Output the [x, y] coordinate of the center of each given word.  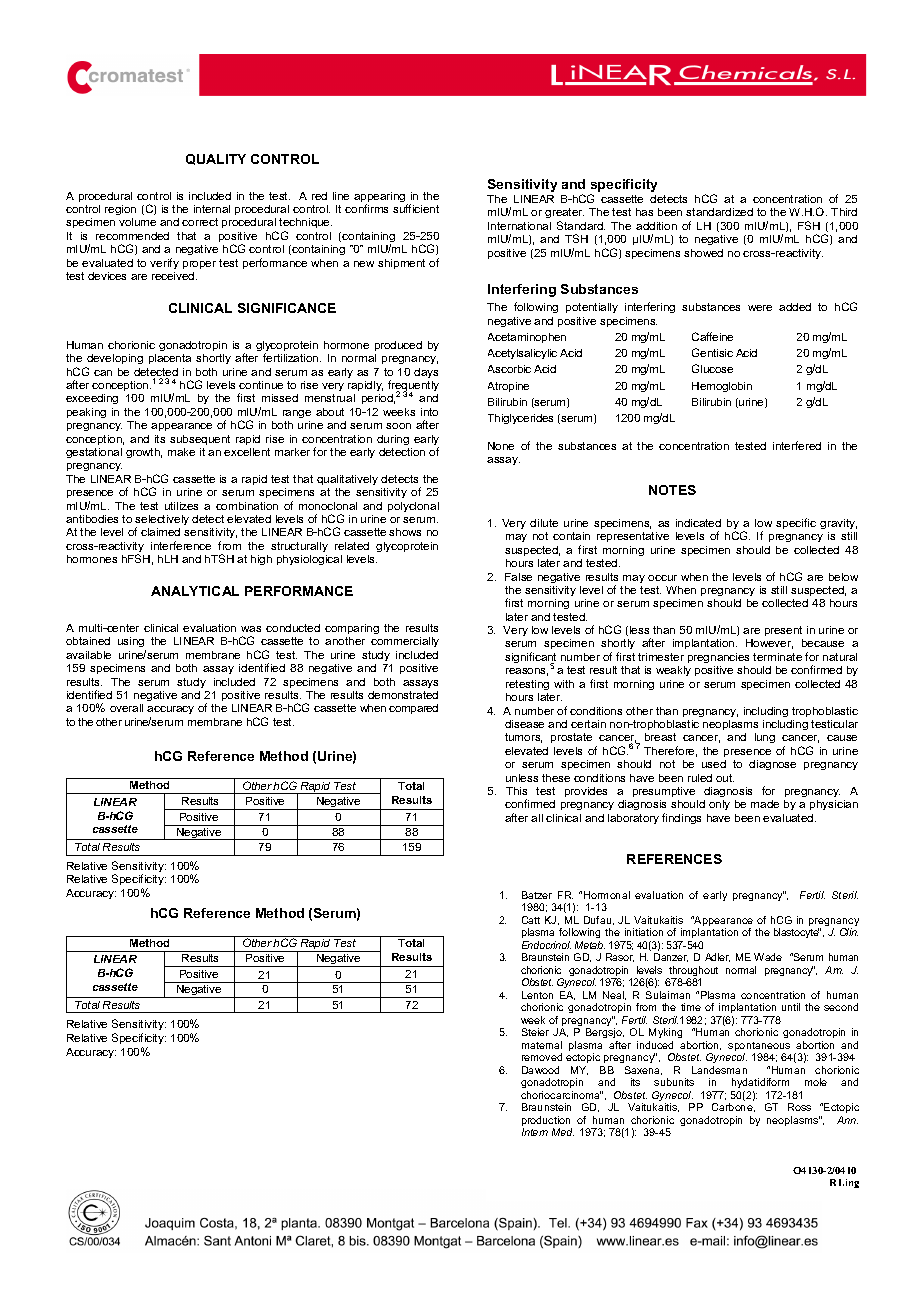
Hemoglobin [722, 387]
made [765, 804]
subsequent [200, 440]
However [769, 644]
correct [200, 222]
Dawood [540, 1070]
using [132, 644]
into [429, 412]
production [547, 1122]
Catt [531, 920]
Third [844, 212]
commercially [405, 642]
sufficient [416, 208]
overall [126, 708]
